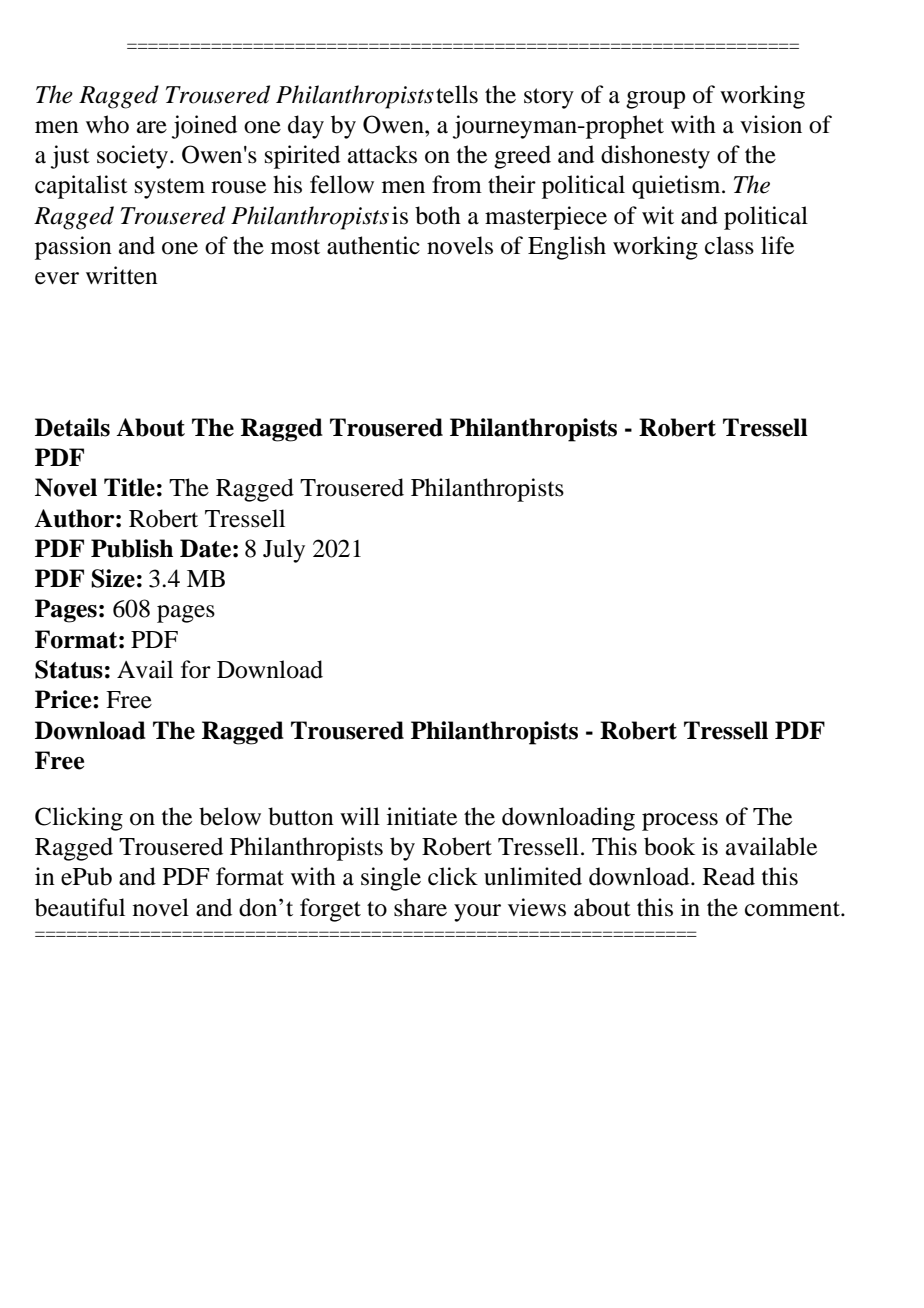 This screenshot has height=1308, width=924. I want to click on who, so click(107, 124).
